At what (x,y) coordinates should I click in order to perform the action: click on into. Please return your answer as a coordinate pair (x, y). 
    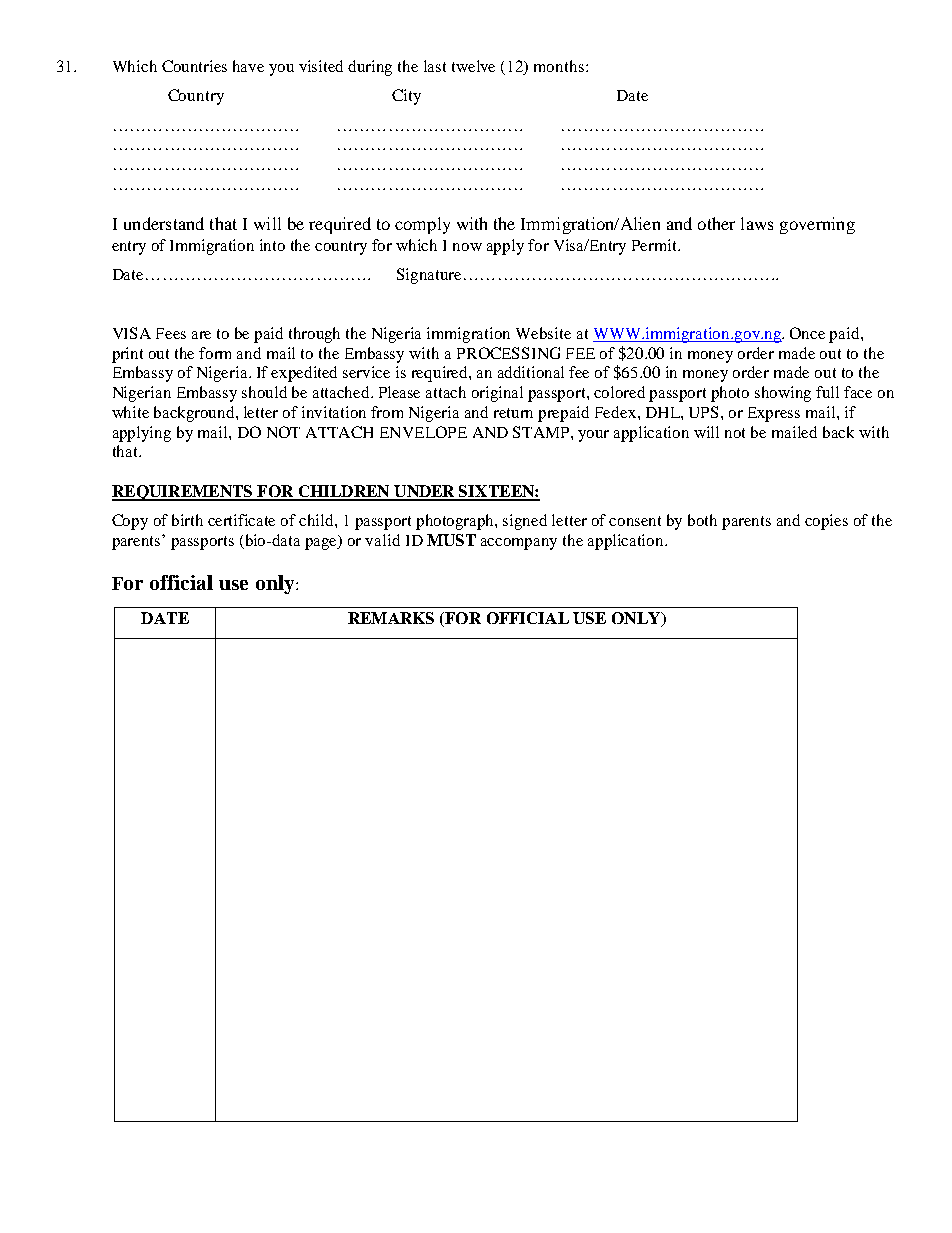
    Looking at the image, I should click on (272, 245).
